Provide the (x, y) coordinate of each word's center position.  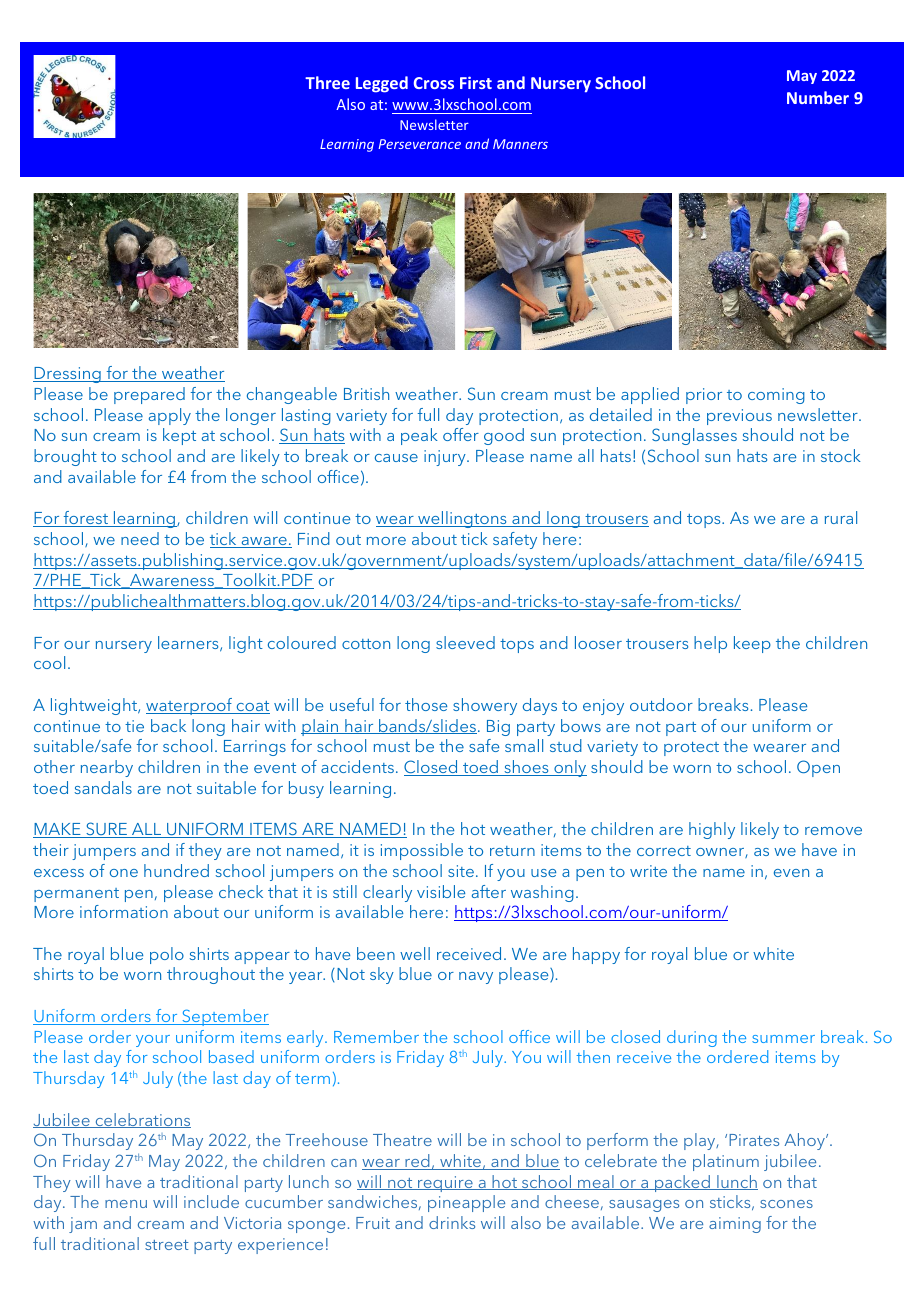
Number (818, 97)
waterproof (190, 706)
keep (752, 644)
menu (126, 1204)
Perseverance (419, 144)
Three (327, 82)
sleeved (465, 642)
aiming (735, 1225)
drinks (452, 1222)
